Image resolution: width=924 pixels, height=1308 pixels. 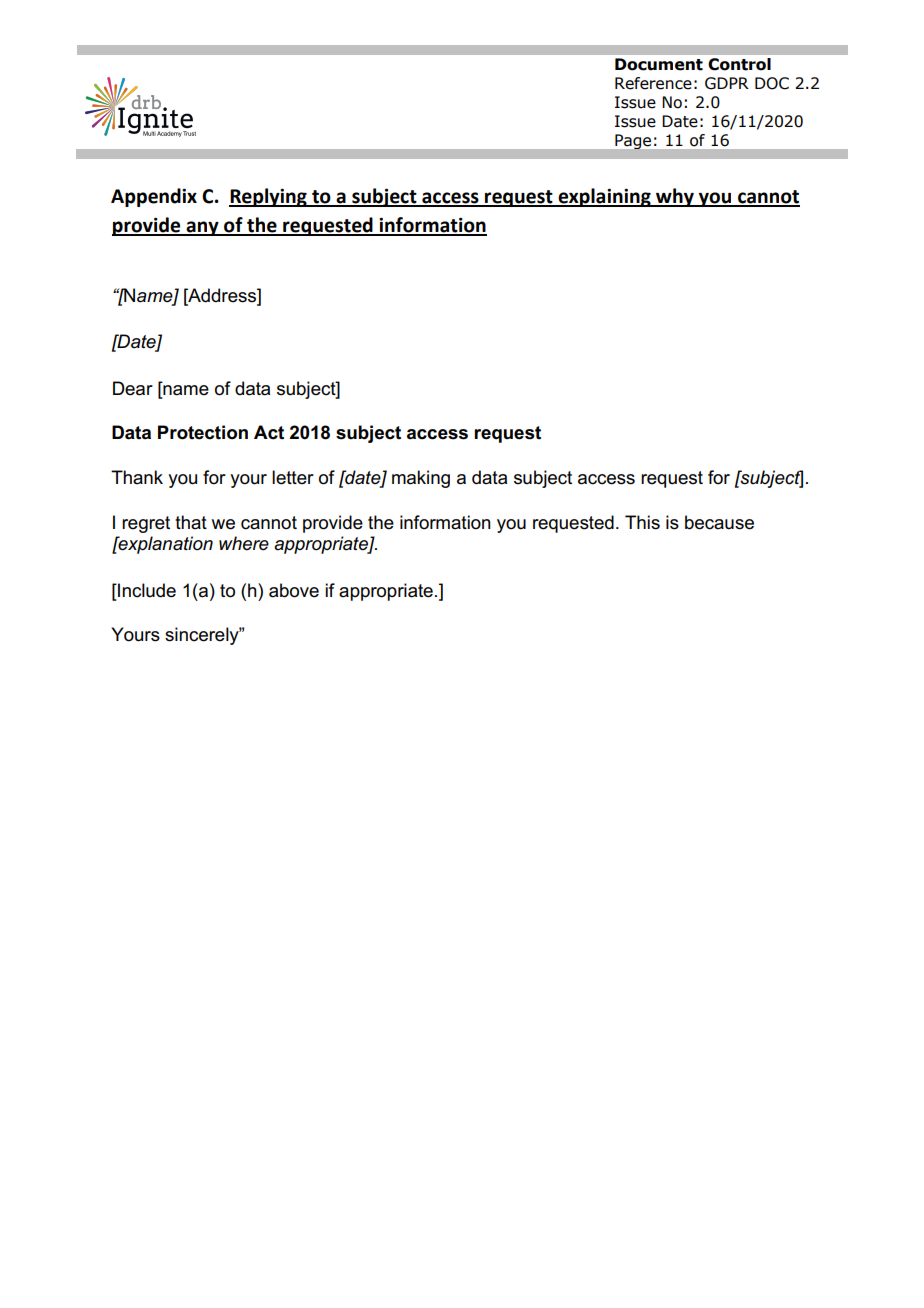 What do you see at coordinates (653, 83) in the image?
I see `Reference` at bounding box center [653, 83].
